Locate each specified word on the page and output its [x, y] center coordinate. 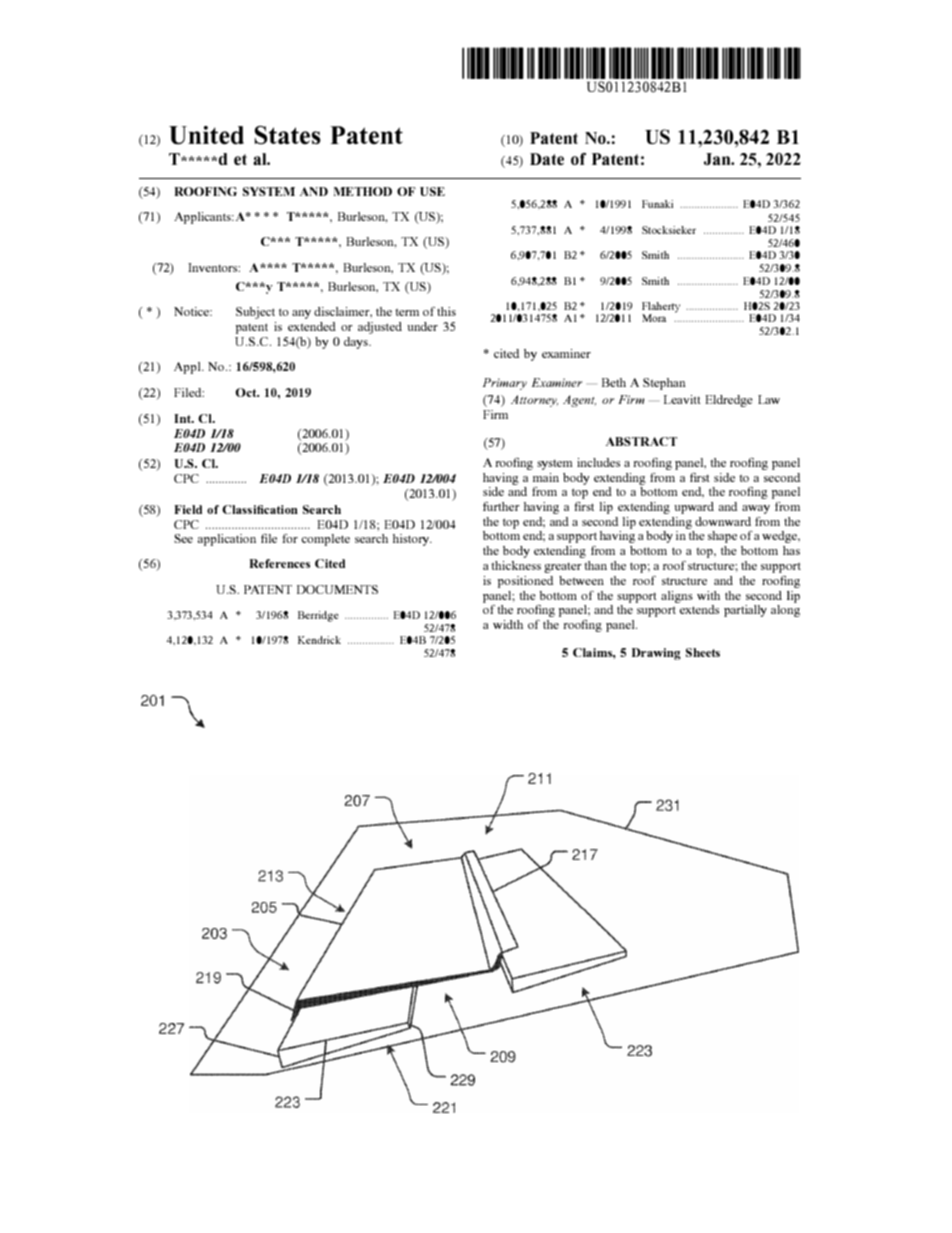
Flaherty [661, 308]
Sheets [703, 652]
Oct [247, 392]
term [407, 312]
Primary [505, 384]
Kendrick [319, 640]
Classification [260, 509]
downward [723, 521]
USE [432, 191]
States [288, 135]
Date [547, 159]
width [508, 624]
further [501, 506]
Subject [255, 313]
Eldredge [729, 401]
